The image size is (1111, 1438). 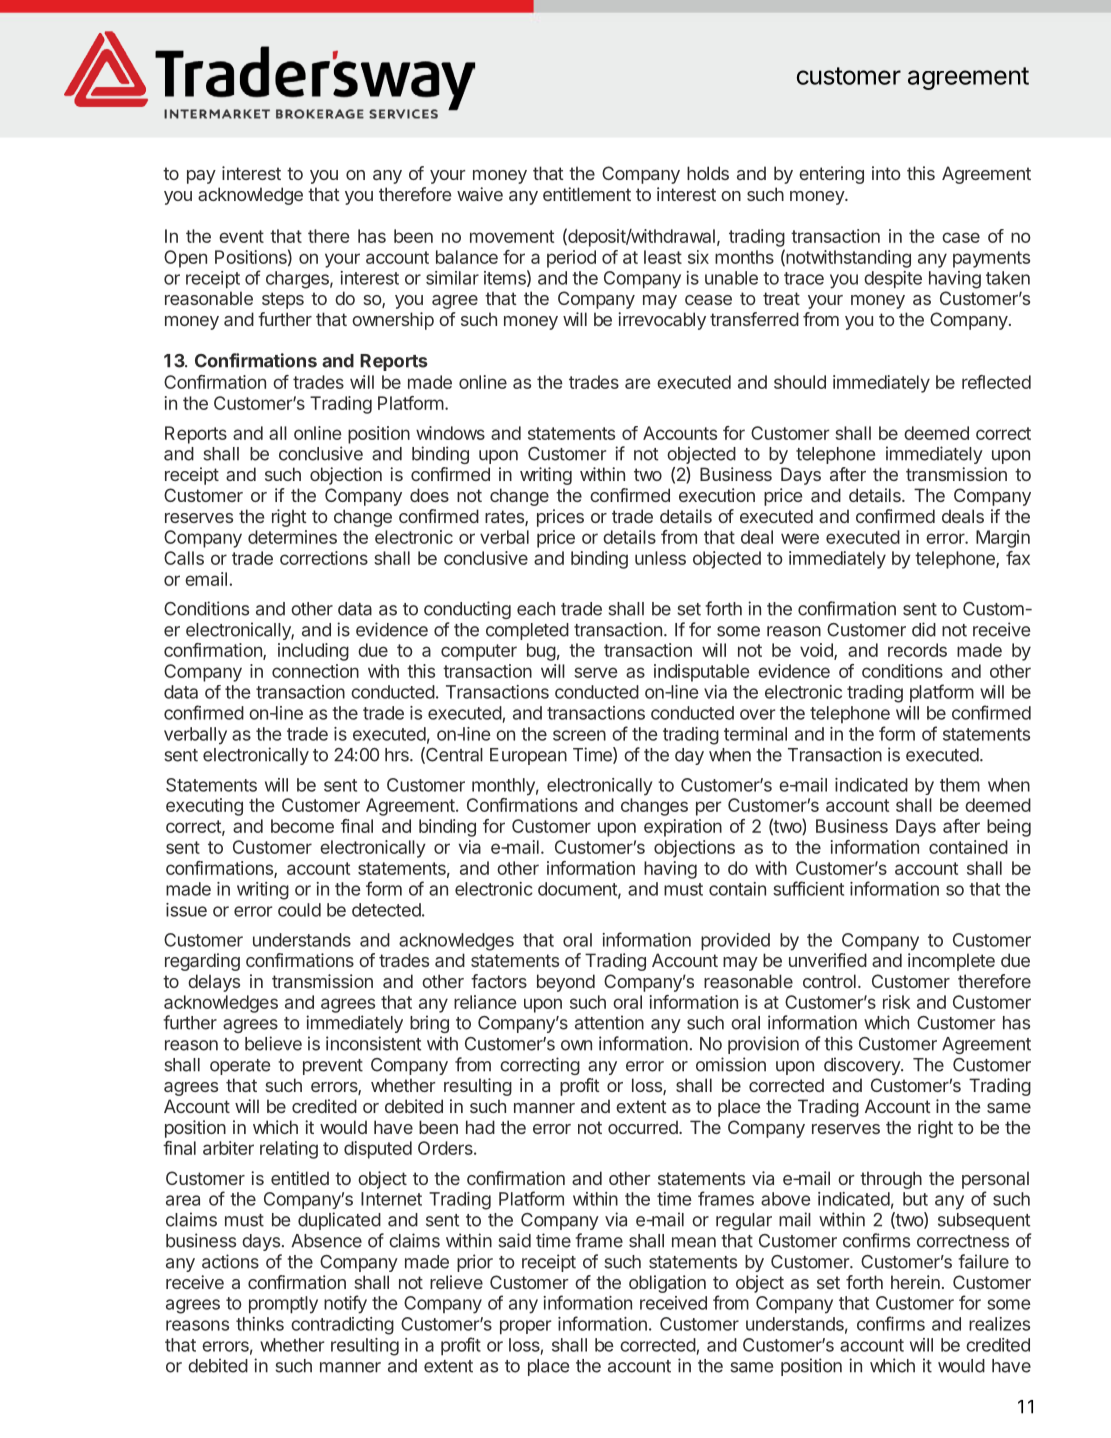 What do you see at coordinates (579, 735) in the screenshot?
I see `screen` at bounding box center [579, 735].
